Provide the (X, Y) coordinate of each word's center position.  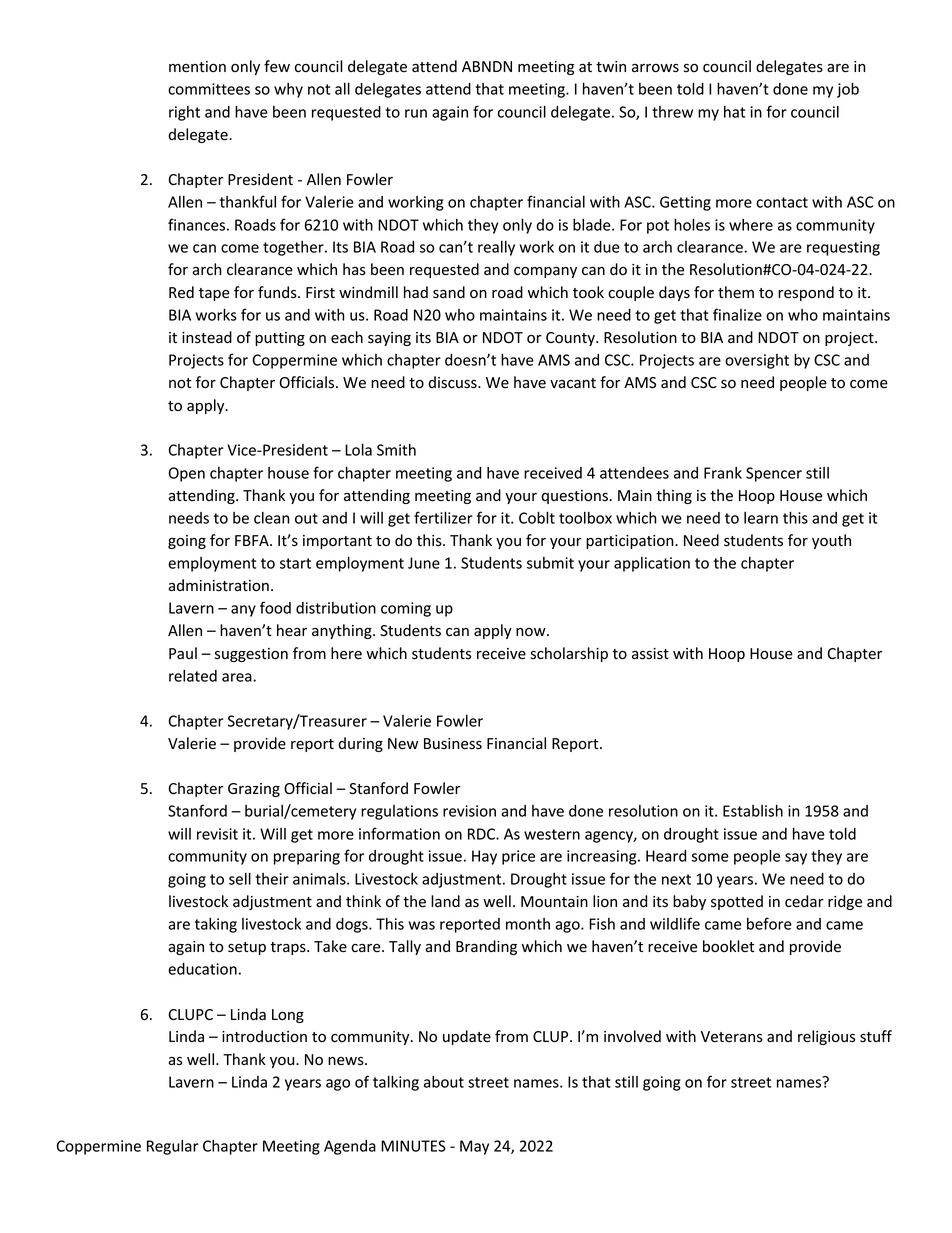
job (848, 90)
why (288, 90)
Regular (173, 1147)
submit (550, 563)
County (571, 339)
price (518, 857)
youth (831, 541)
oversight (757, 361)
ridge (845, 902)
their (272, 879)
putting (280, 339)
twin (611, 66)
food (275, 607)
